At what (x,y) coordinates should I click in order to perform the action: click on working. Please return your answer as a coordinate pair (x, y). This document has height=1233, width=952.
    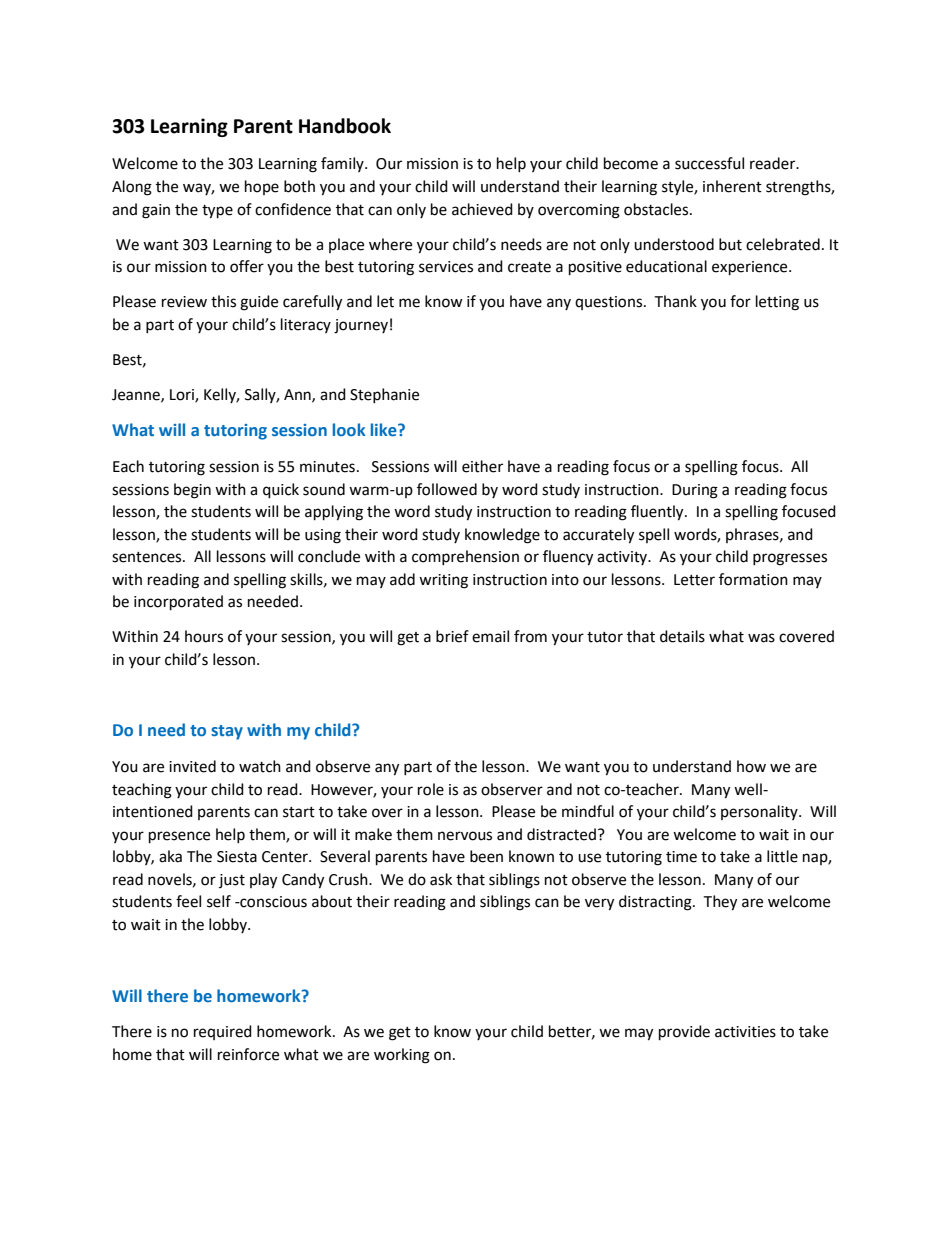
    Looking at the image, I should click on (402, 1056).
